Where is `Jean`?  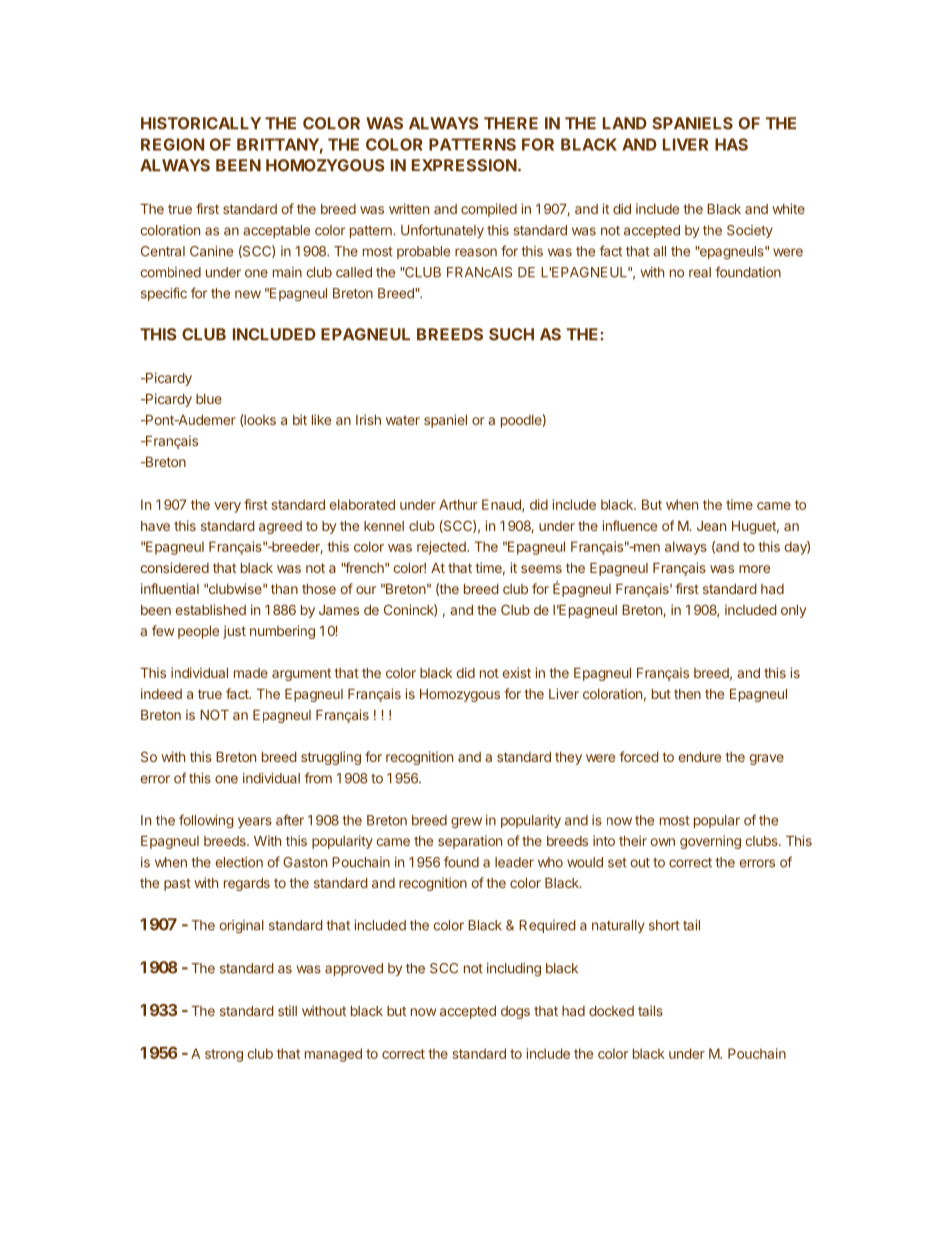 Jean is located at coordinates (711, 526).
